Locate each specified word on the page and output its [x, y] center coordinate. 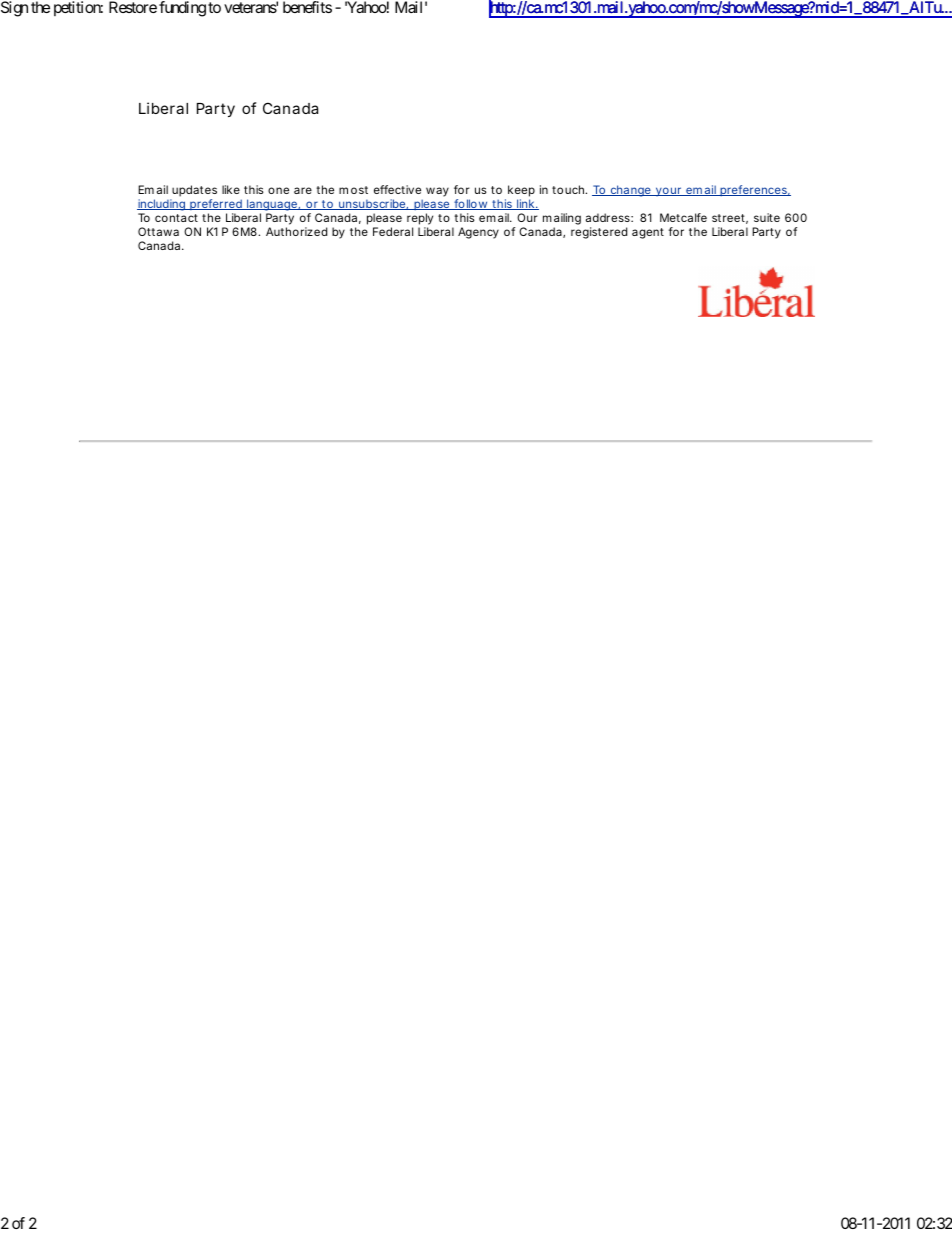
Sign [14, 9]
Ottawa [158, 231]
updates [194, 191]
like [231, 189]
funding [182, 9]
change [630, 191]
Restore [133, 7]
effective [397, 189]
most [353, 190]
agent [648, 233]
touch [569, 189]
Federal [393, 231]
